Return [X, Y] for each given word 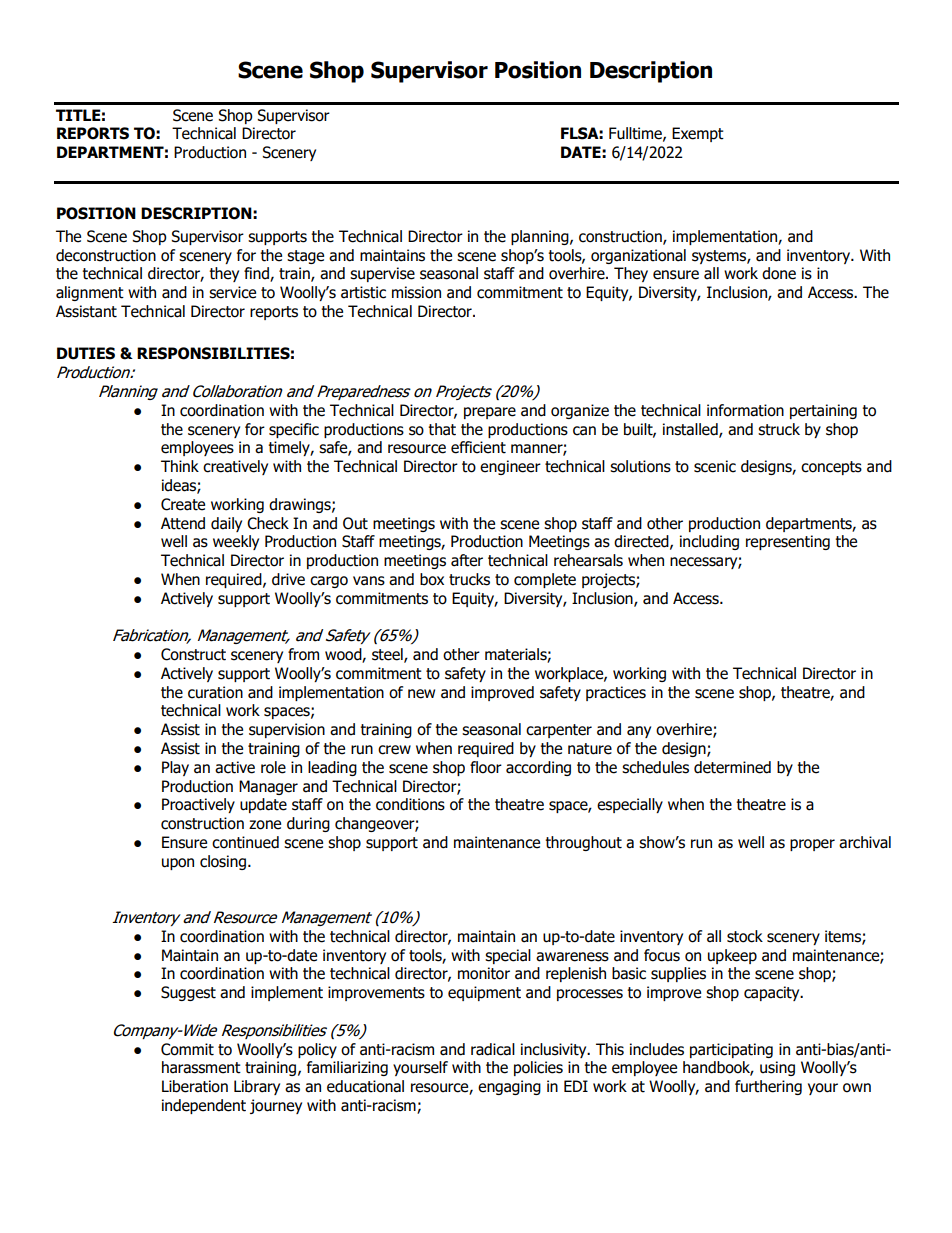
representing [788, 542]
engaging [509, 1087]
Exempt [698, 134]
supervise [382, 274]
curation [215, 692]
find [257, 274]
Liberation [195, 1086]
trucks [469, 579]
